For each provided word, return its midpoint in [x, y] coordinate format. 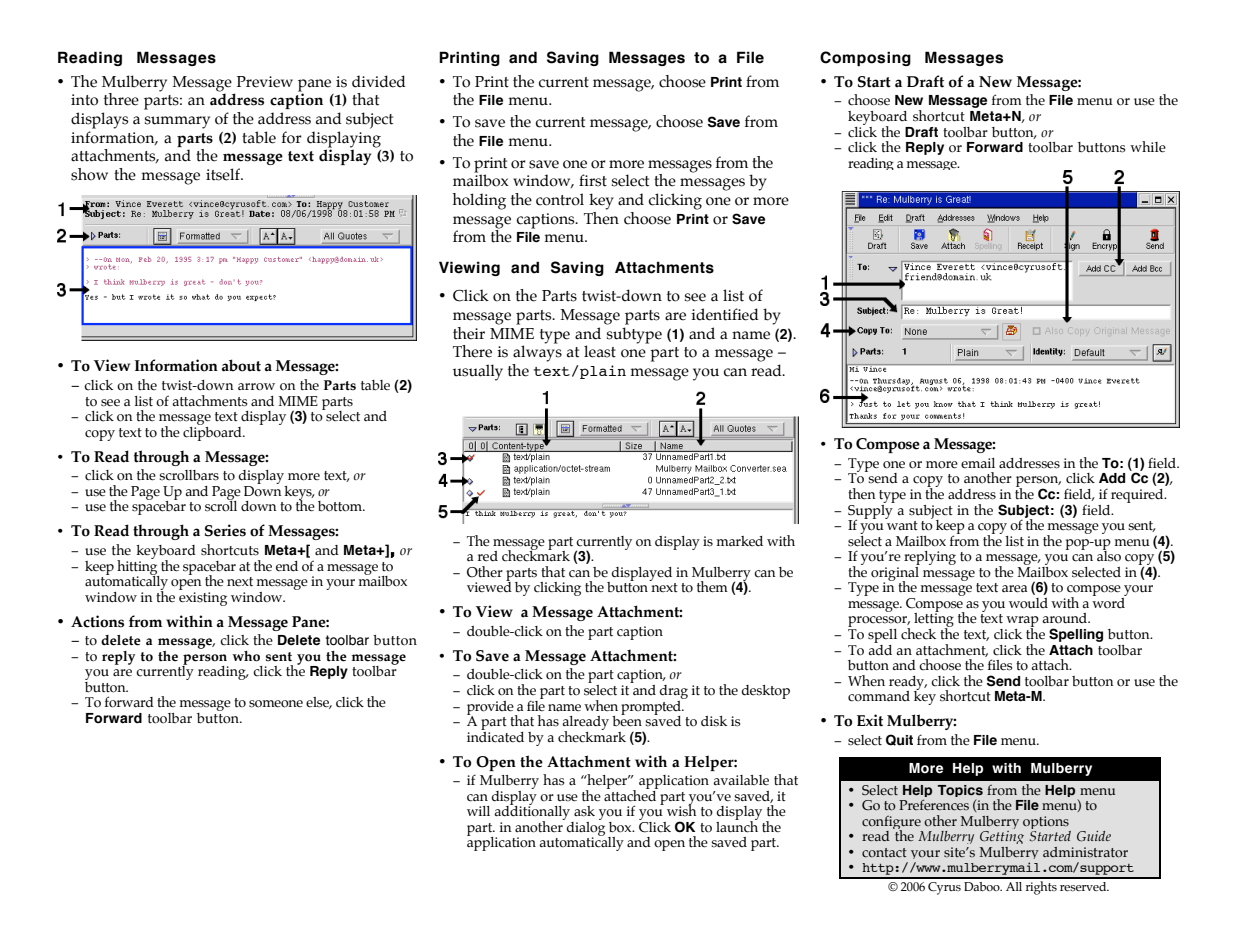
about [241, 365]
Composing [865, 58]
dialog [586, 828]
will [478, 811]
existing [203, 599]
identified [725, 314]
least [600, 351]
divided [379, 81]
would [1028, 603]
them [712, 587]
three [121, 99]
